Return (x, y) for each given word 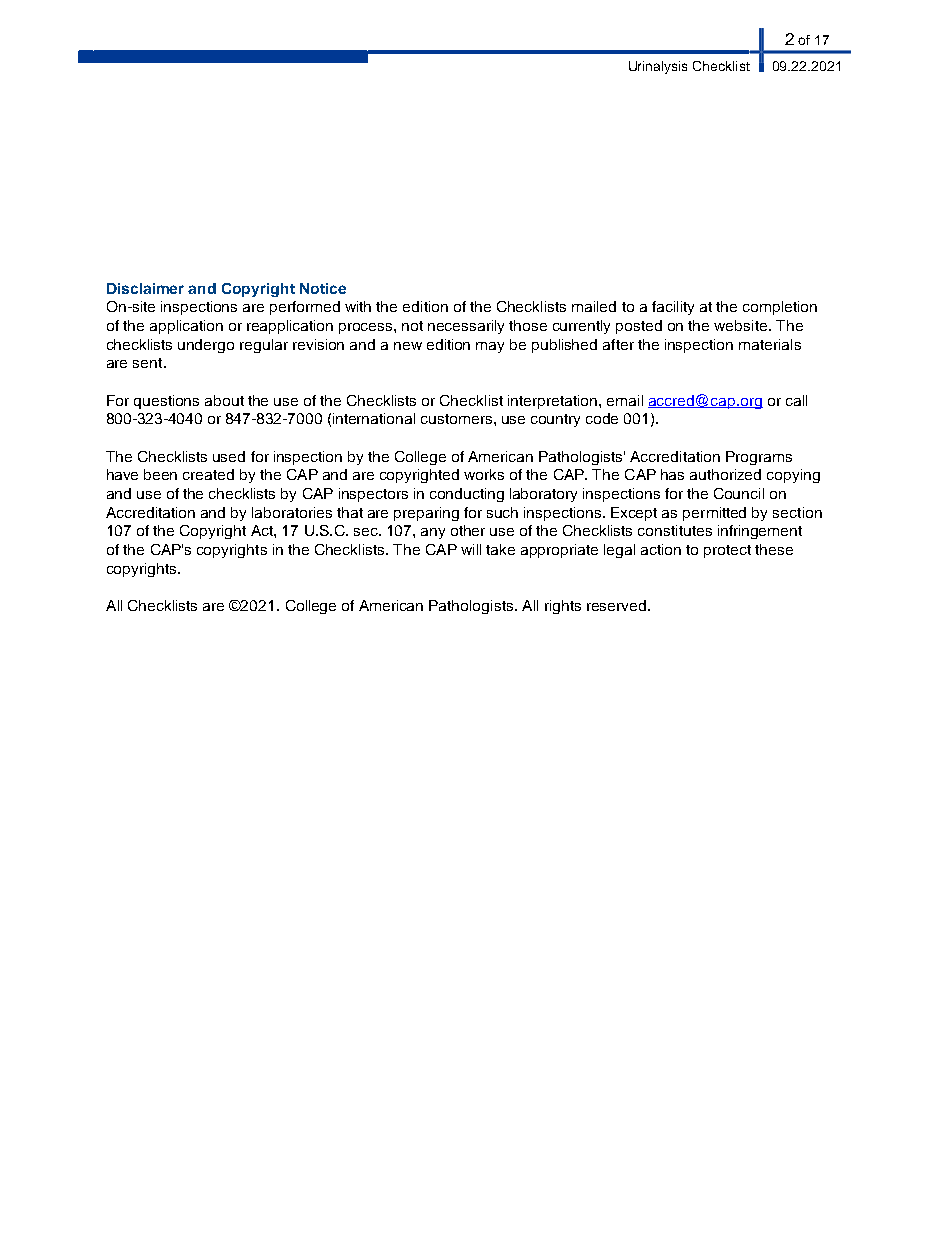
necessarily (466, 327)
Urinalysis (658, 67)
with (358, 306)
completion (780, 308)
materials (770, 344)
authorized (725, 474)
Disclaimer (145, 288)
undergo (206, 346)
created (208, 474)
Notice (323, 288)
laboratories (292, 512)
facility (673, 308)
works (484, 474)
